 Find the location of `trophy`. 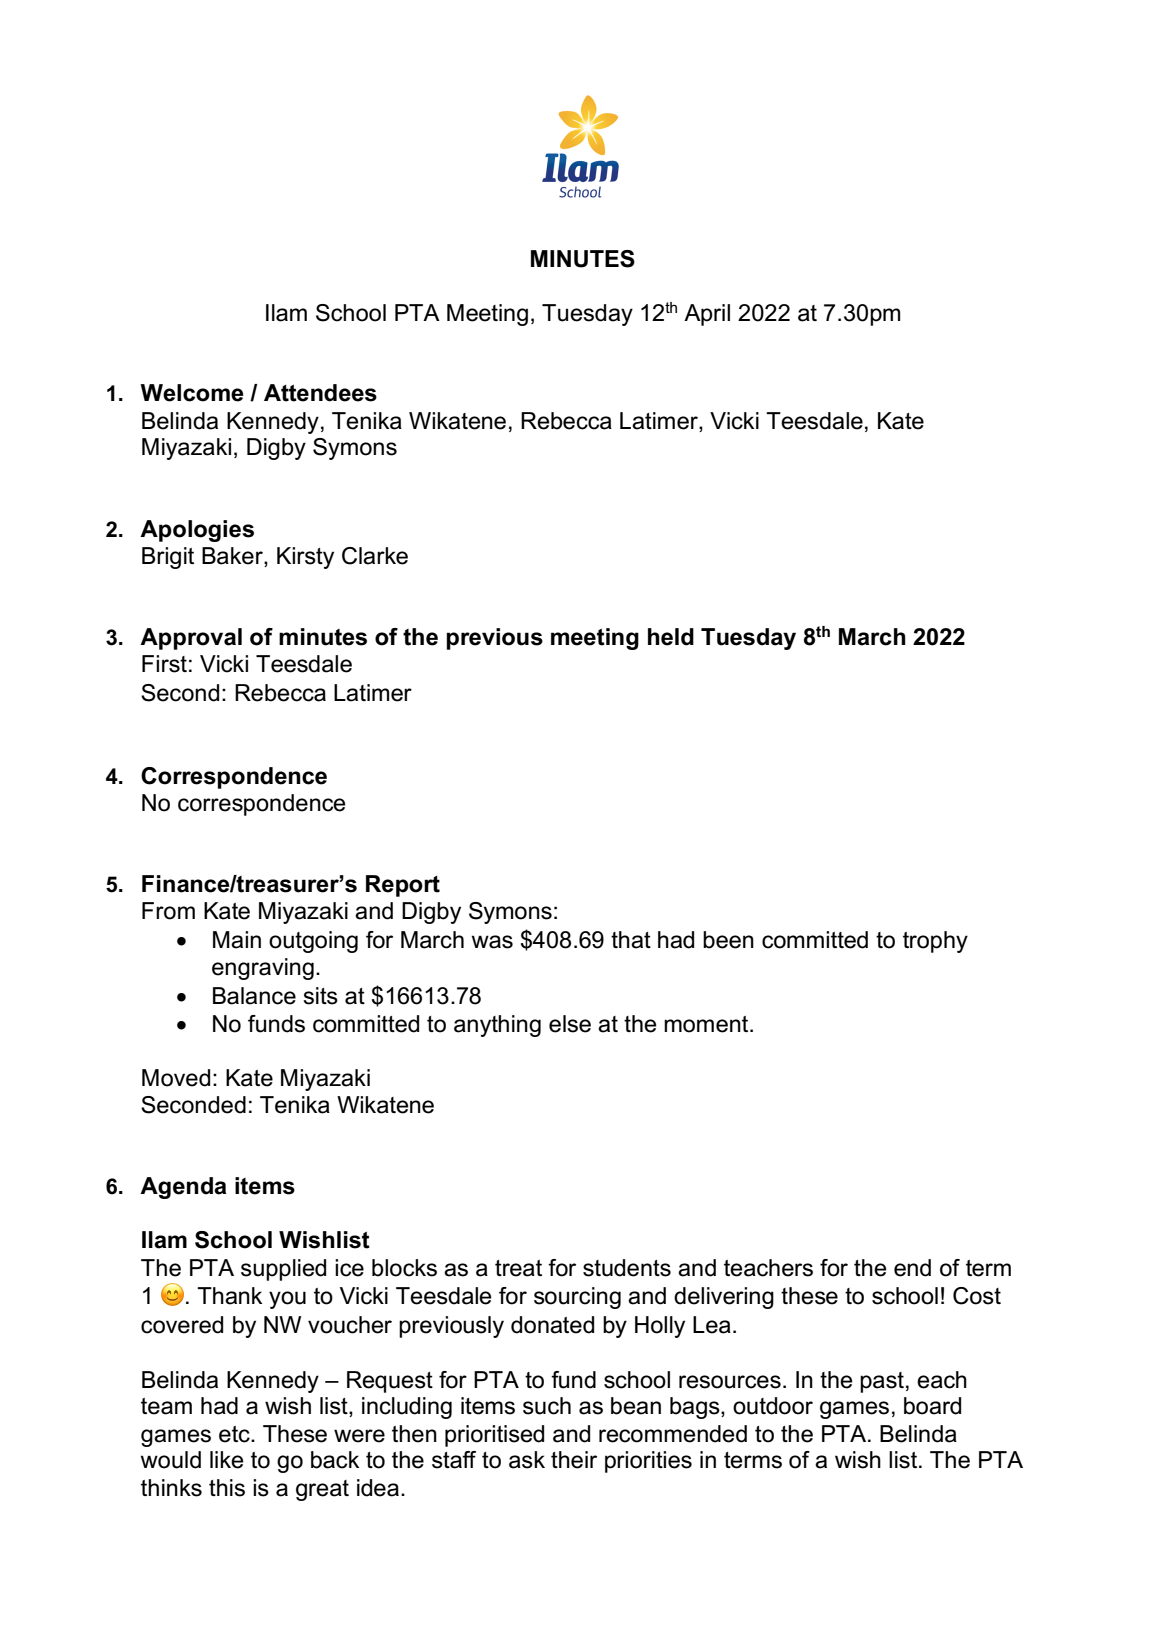

trophy is located at coordinates (935, 942).
